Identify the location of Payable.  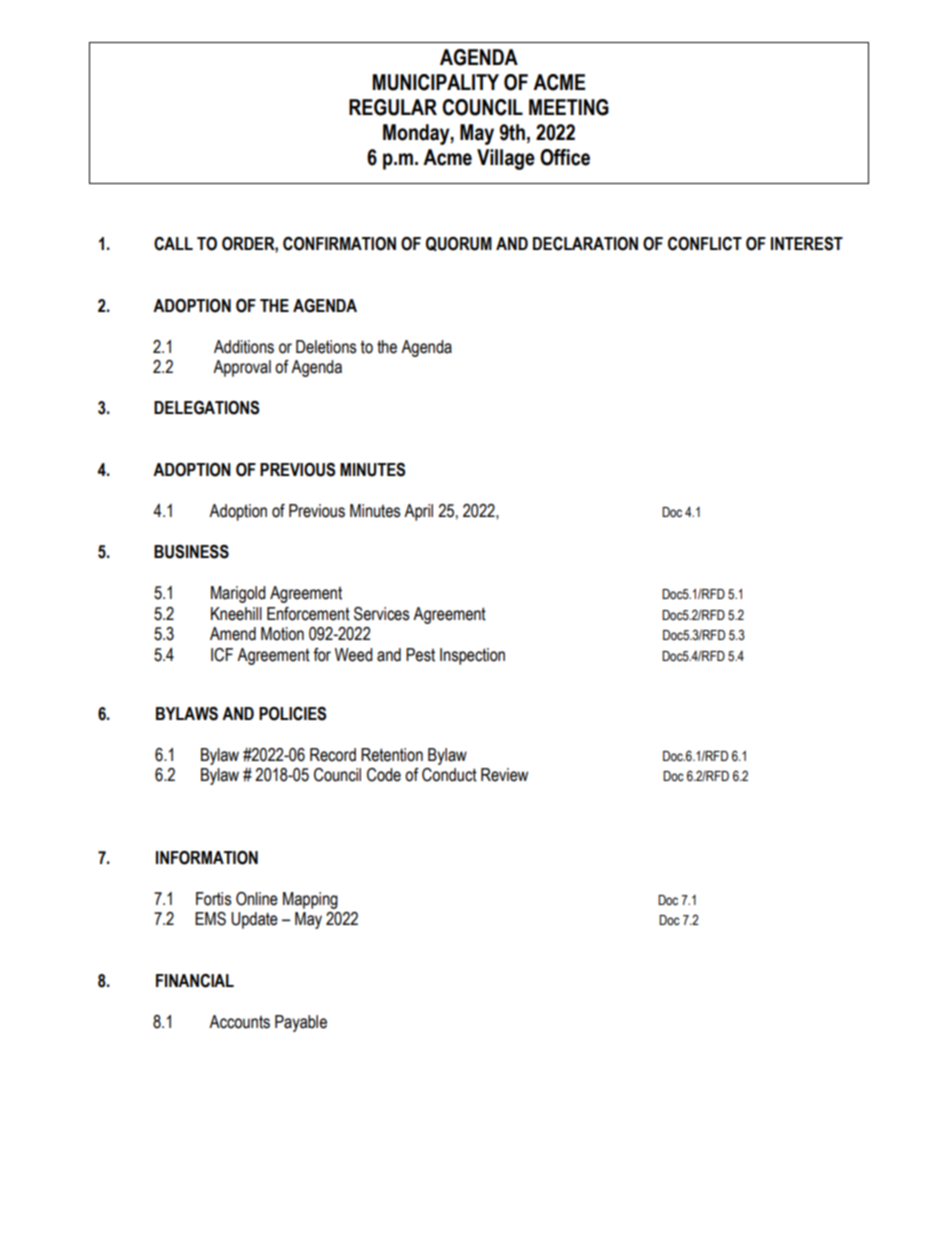
(301, 1023).
